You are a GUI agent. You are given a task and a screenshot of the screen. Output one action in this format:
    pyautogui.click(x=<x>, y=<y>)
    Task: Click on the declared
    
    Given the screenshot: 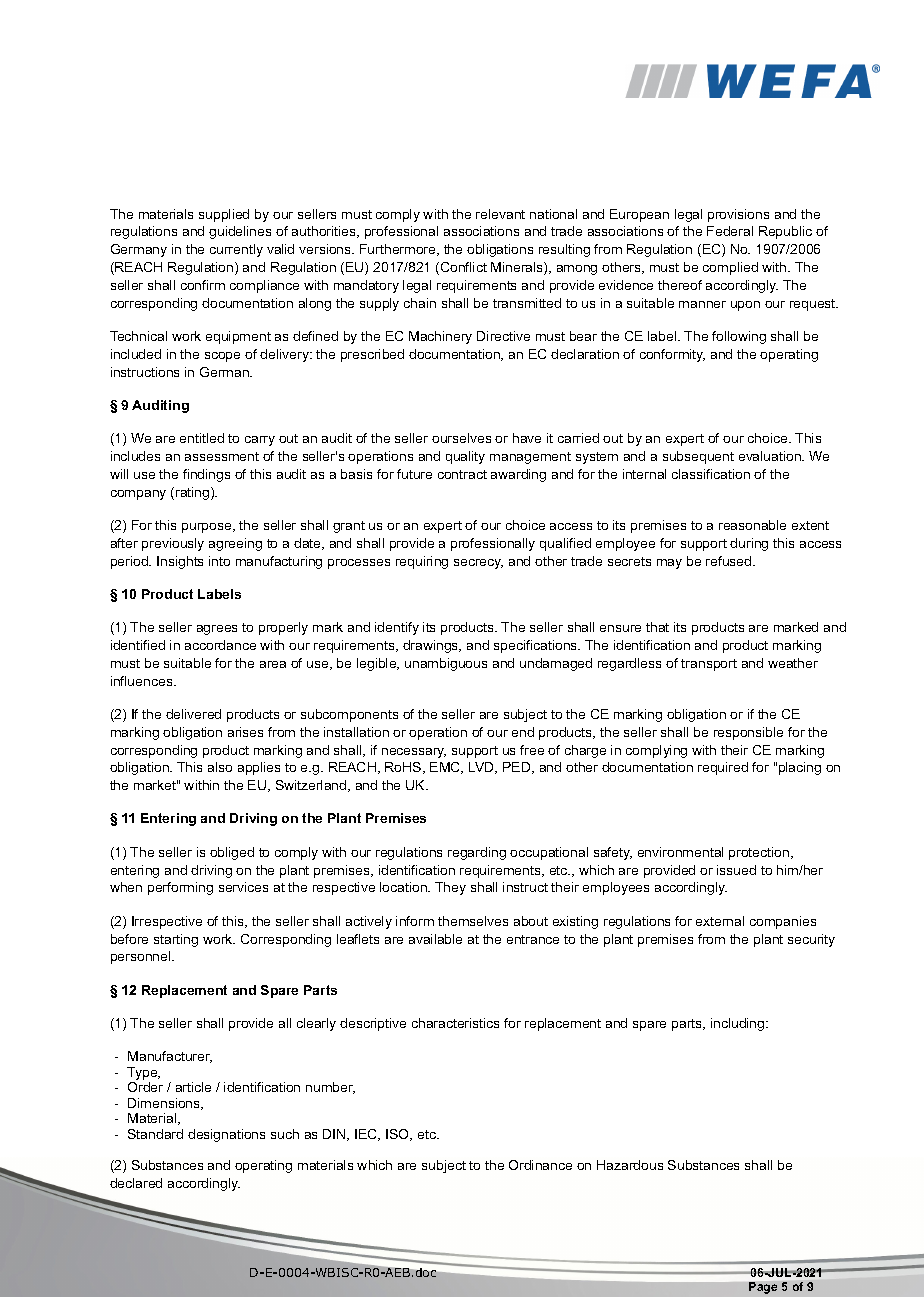 What is the action you would take?
    pyautogui.click(x=136, y=1183)
